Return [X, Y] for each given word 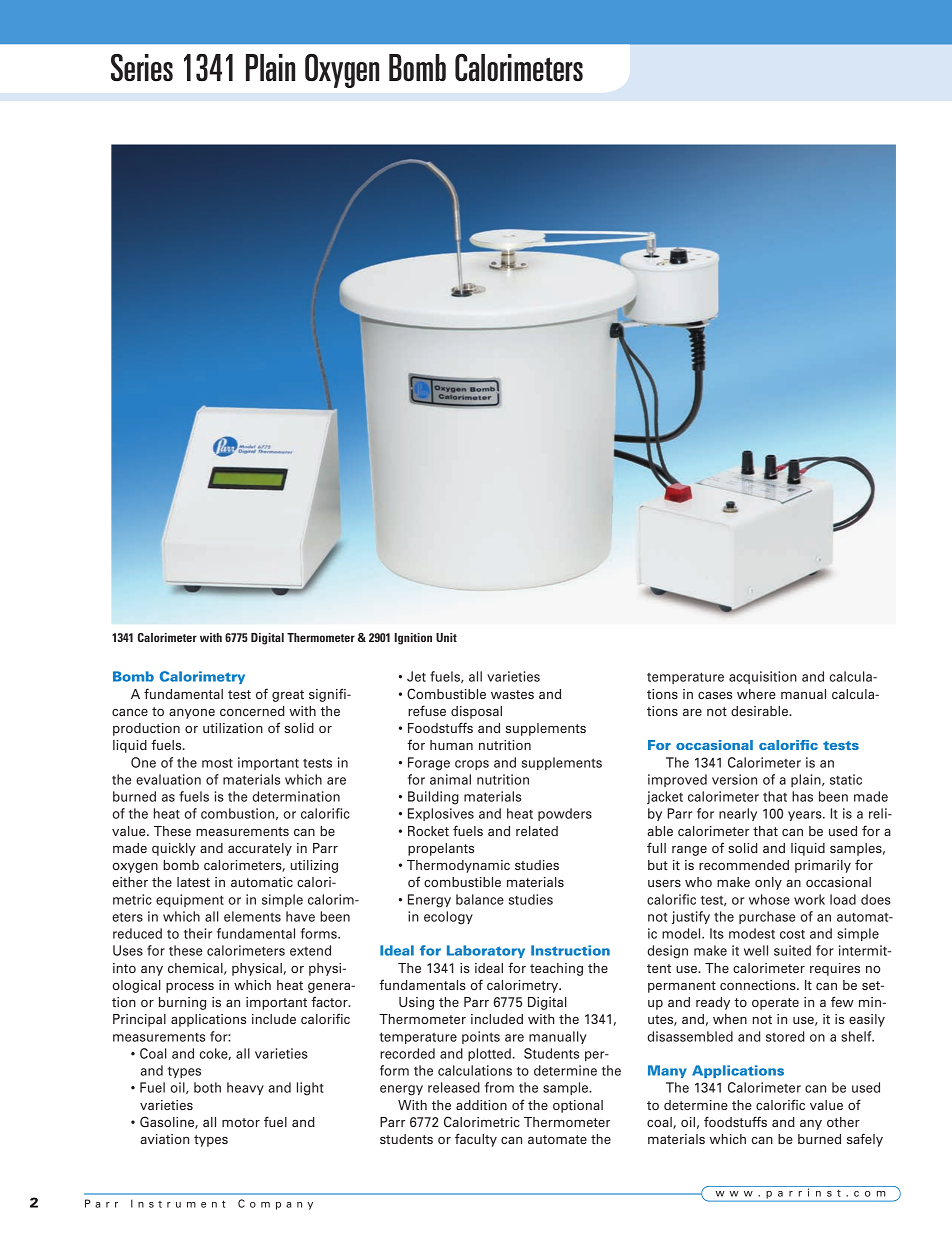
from [499, 1087]
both [207, 1087]
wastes [512, 694]
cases [715, 695]
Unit [446, 637]
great [288, 696]
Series [142, 67]
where [756, 694]
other [843, 1122]
